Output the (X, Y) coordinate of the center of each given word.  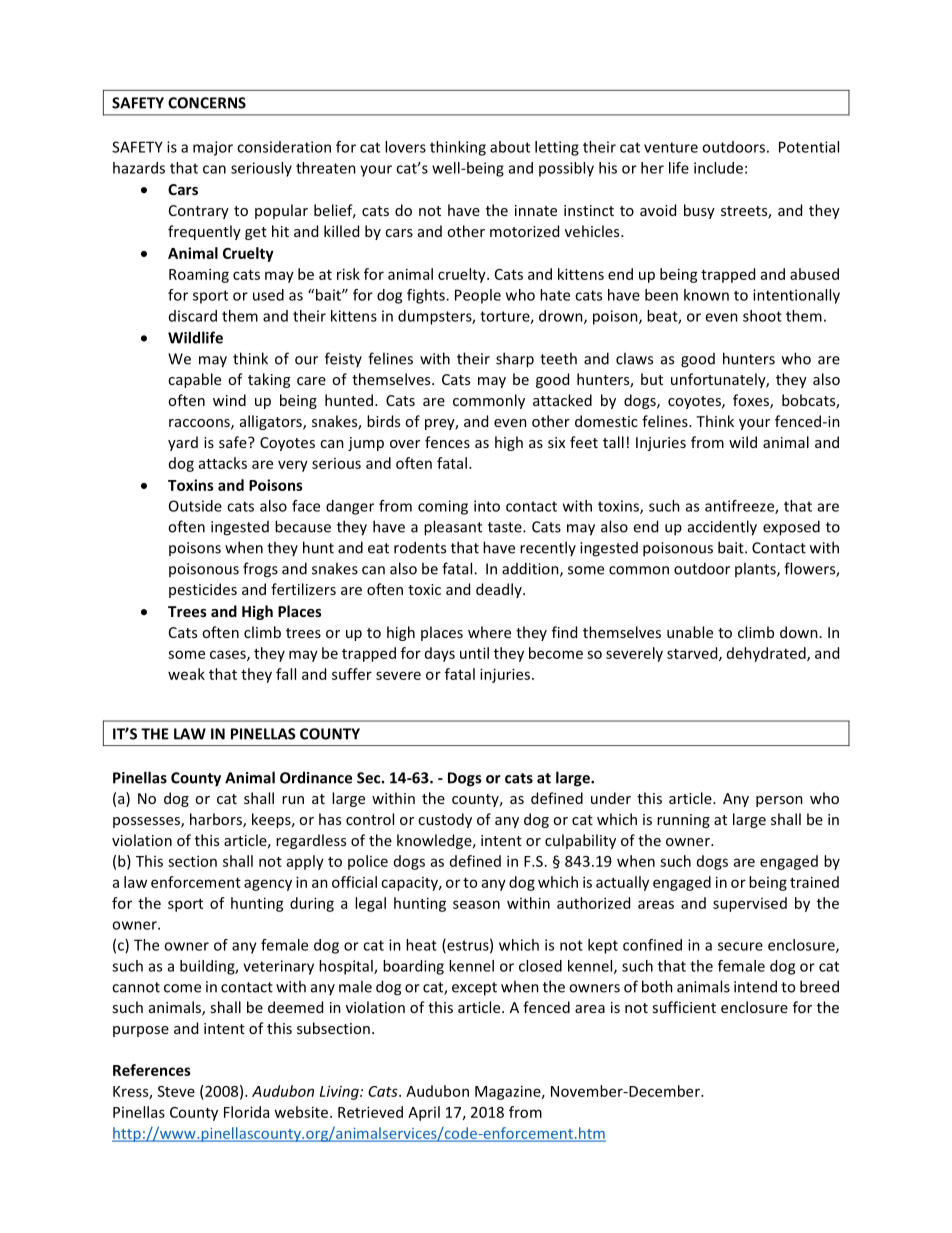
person (779, 801)
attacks (223, 463)
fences (447, 442)
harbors (217, 820)
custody (445, 820)
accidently (722, 528)
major (213, 148)
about (510, 147)
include (718, 168)
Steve (176, 1091)
